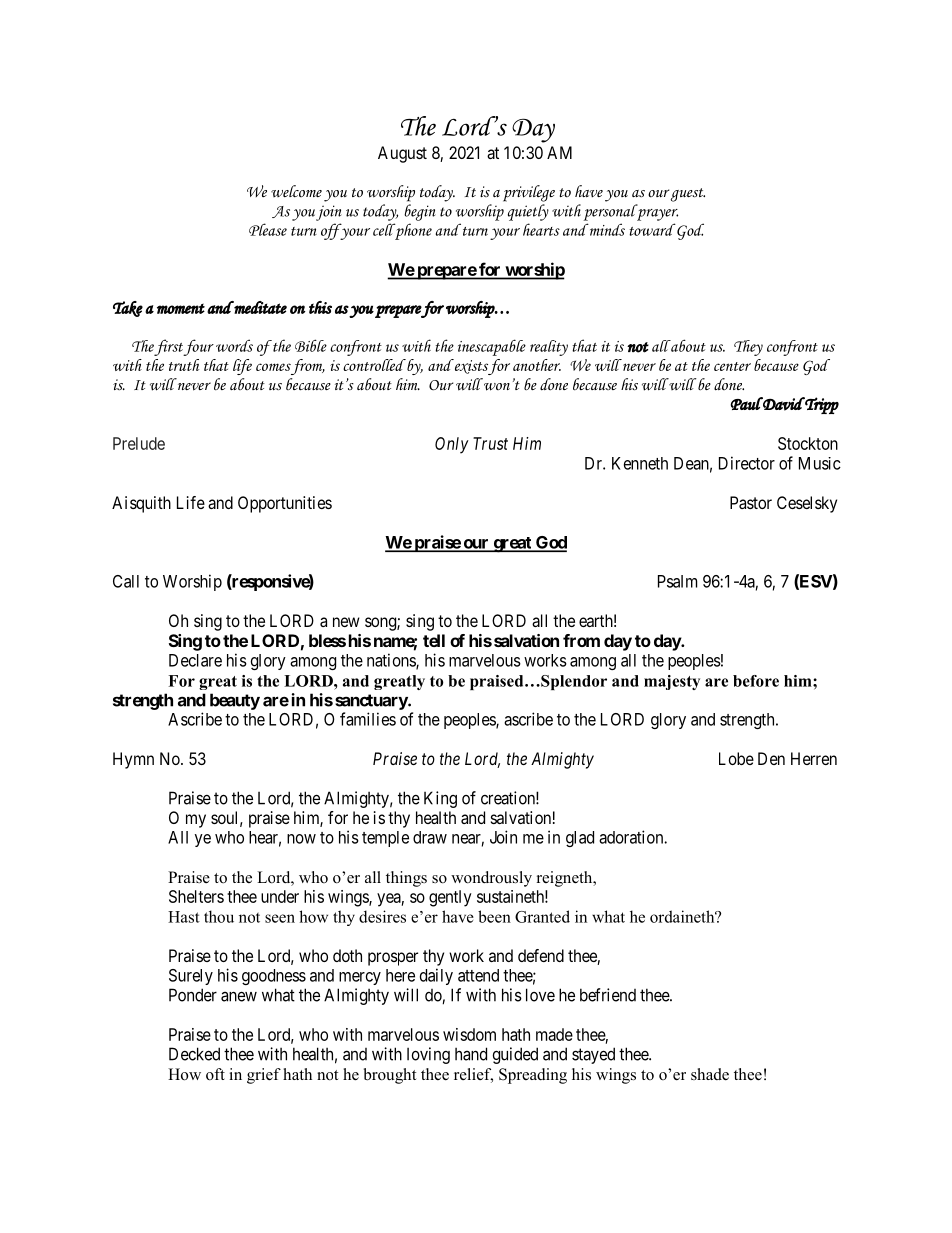  What do you see at coordinates (710, 1074) in the document?
I see `shade` at bounding box center [710, 1074].
